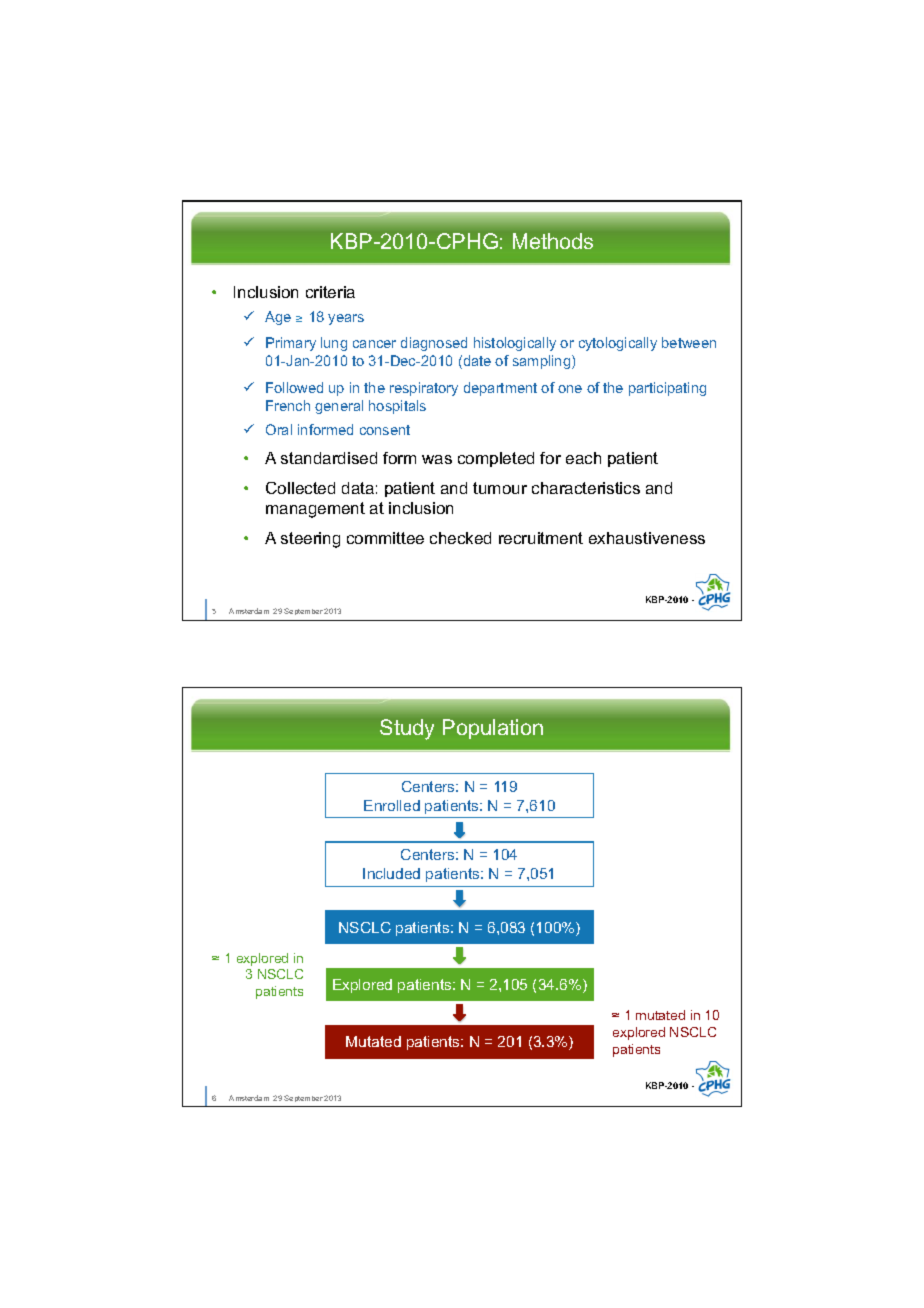 Image resolution: width=924 pixels, height=1308 pixels. I want to click on Study, so click(407, 729).
